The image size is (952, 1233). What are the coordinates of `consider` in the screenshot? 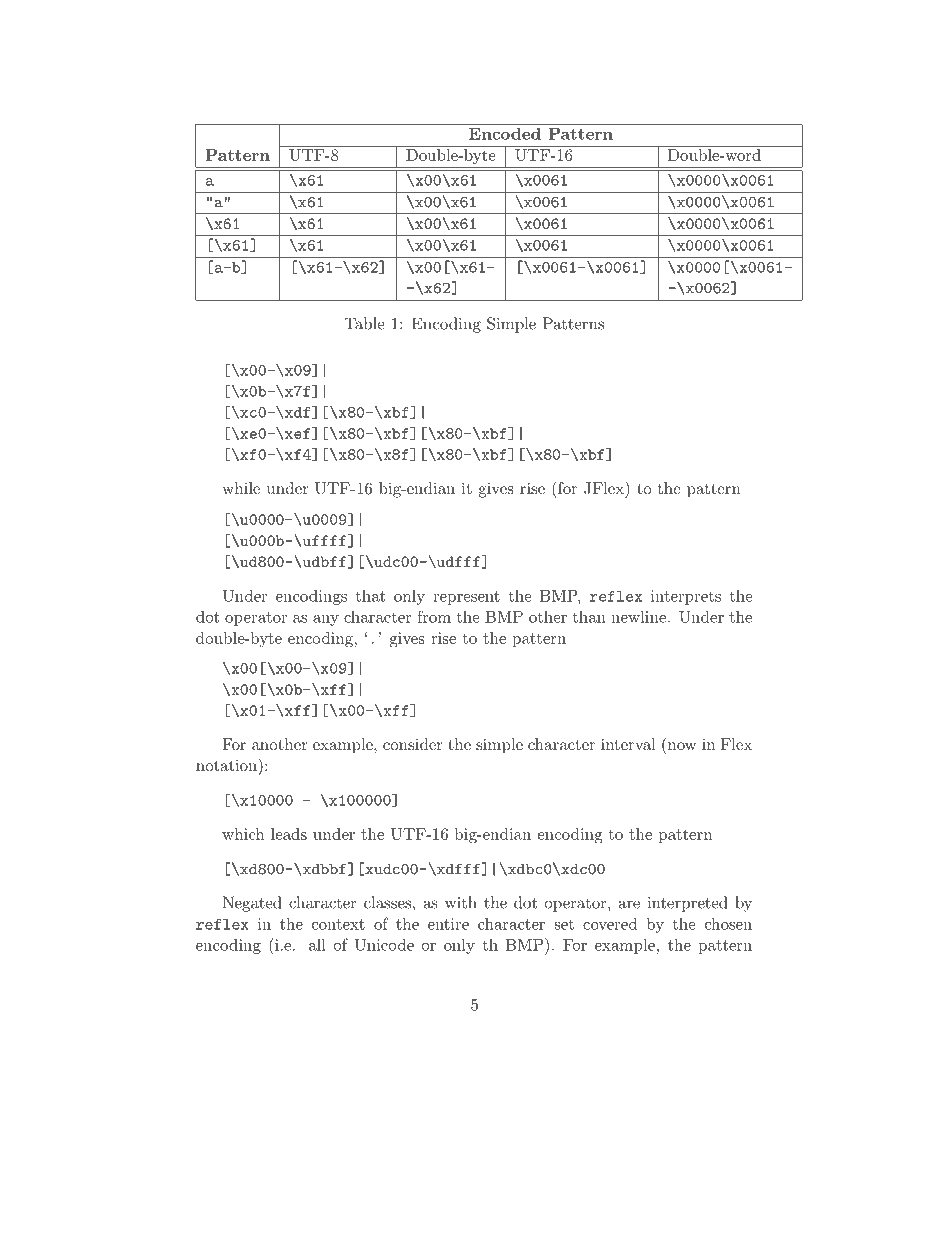 It's located at (413, 744).
